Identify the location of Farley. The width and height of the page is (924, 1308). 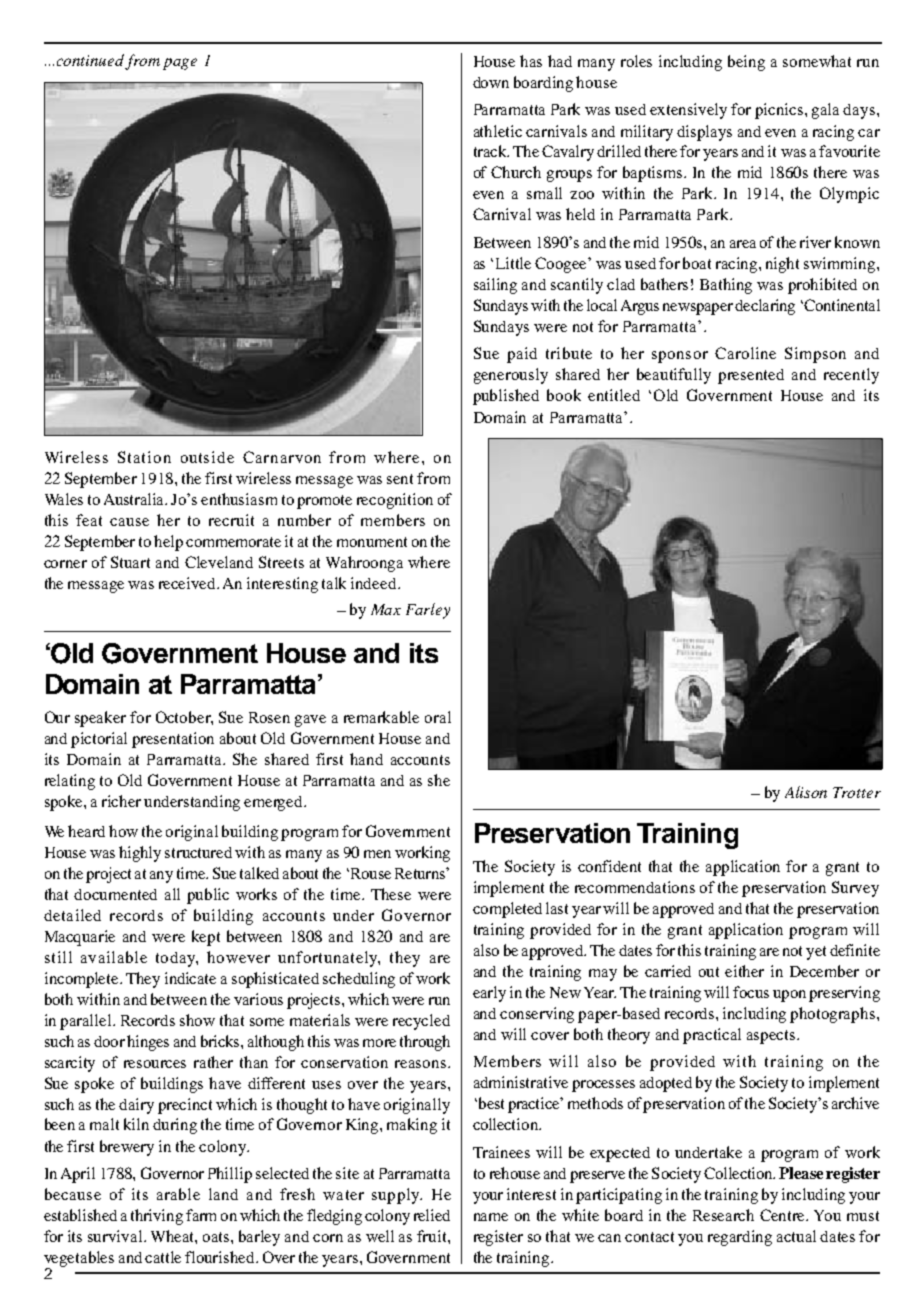
(428, 611).
